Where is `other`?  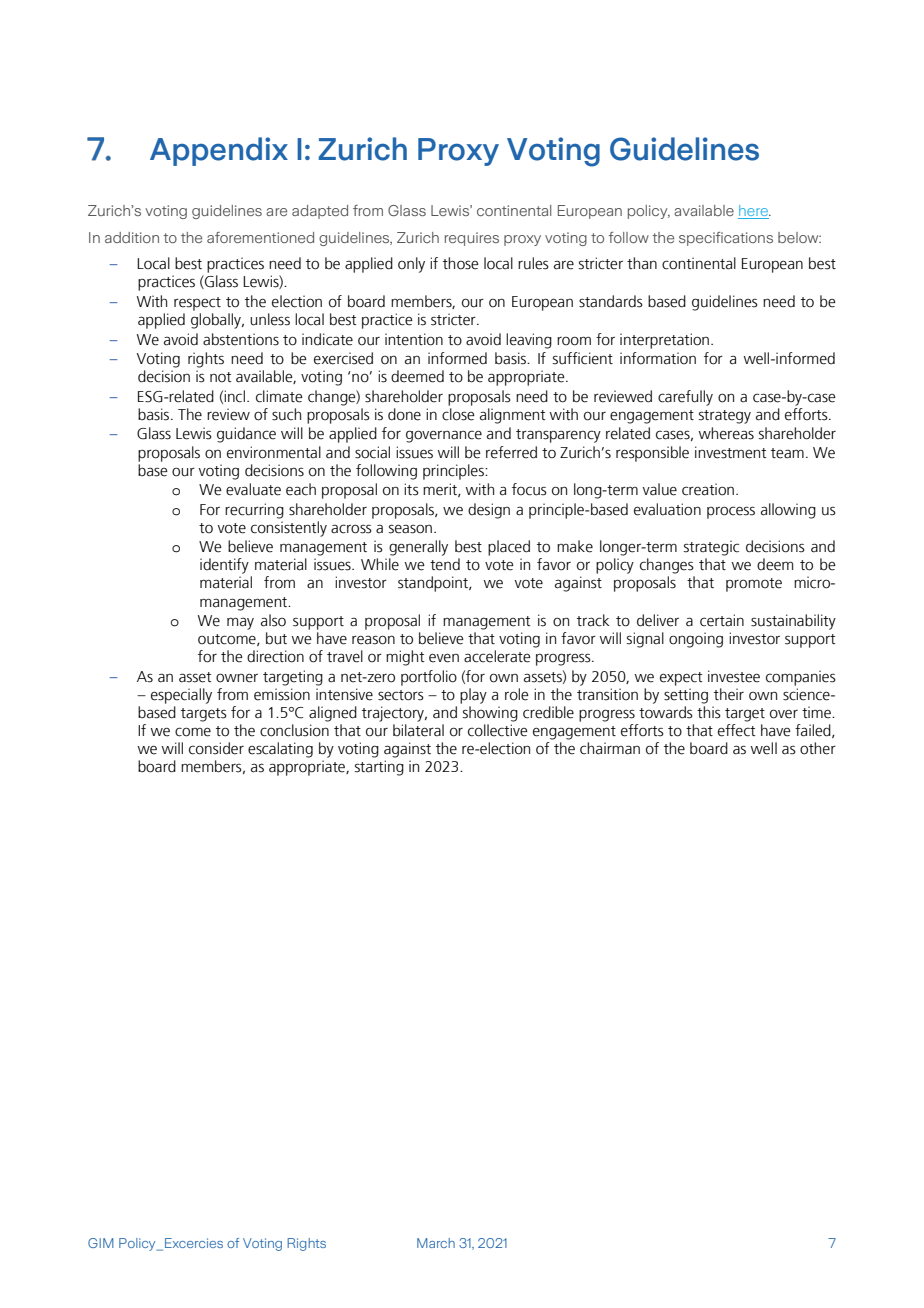
other is located at coordinates (818, 748).
